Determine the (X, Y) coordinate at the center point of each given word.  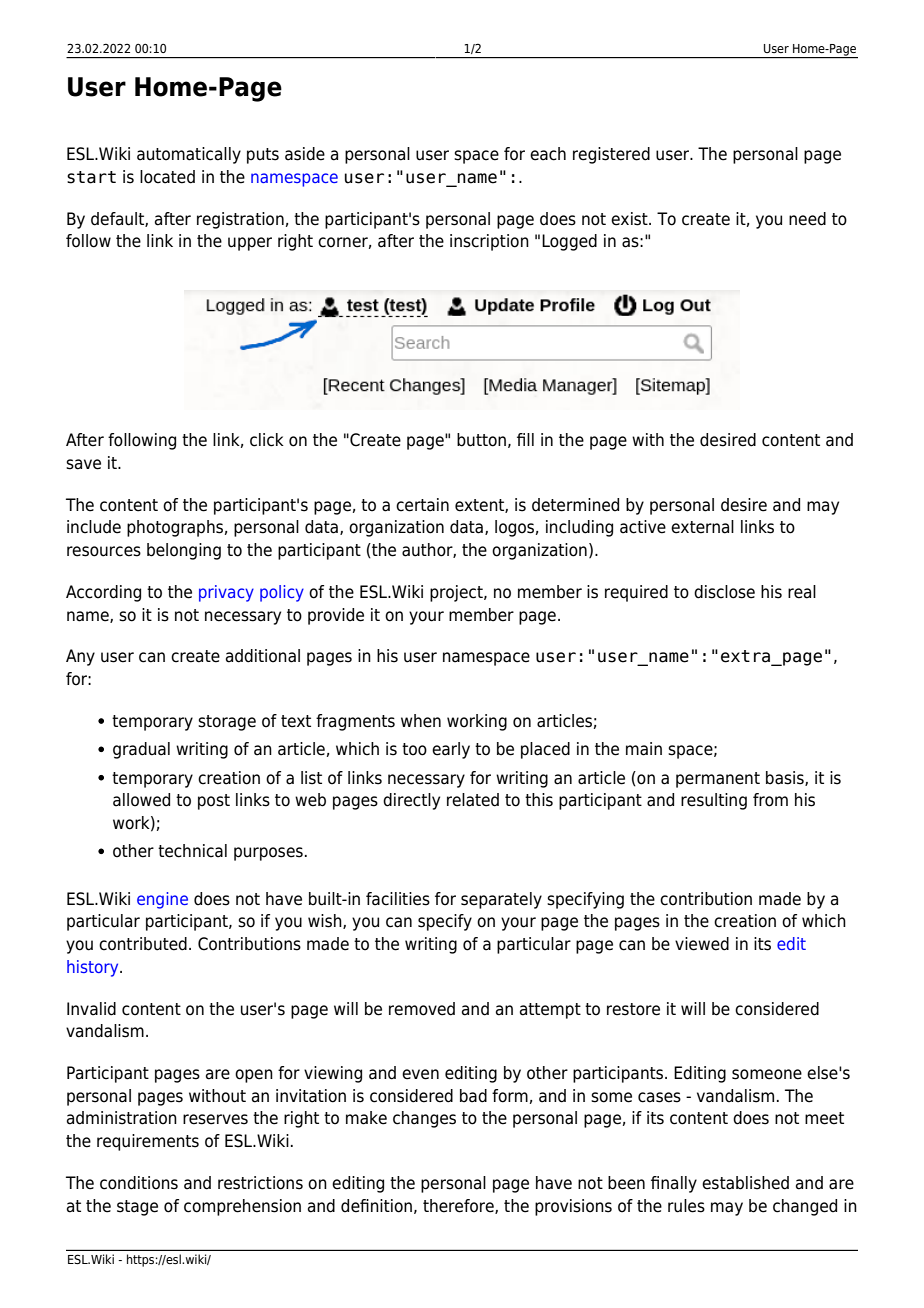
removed (422, 1009)
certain (422, 505)
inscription (489, 242)
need (807, 219)
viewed (702, 944)
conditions (139, 1183)
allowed (141, 800)
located (167, 177)
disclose (724, 592)
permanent (718, 780)
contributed (143, 944)
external (702, 527)
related (473, 800)
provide (336, 616)
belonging (184, 551)
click (267, 440)
